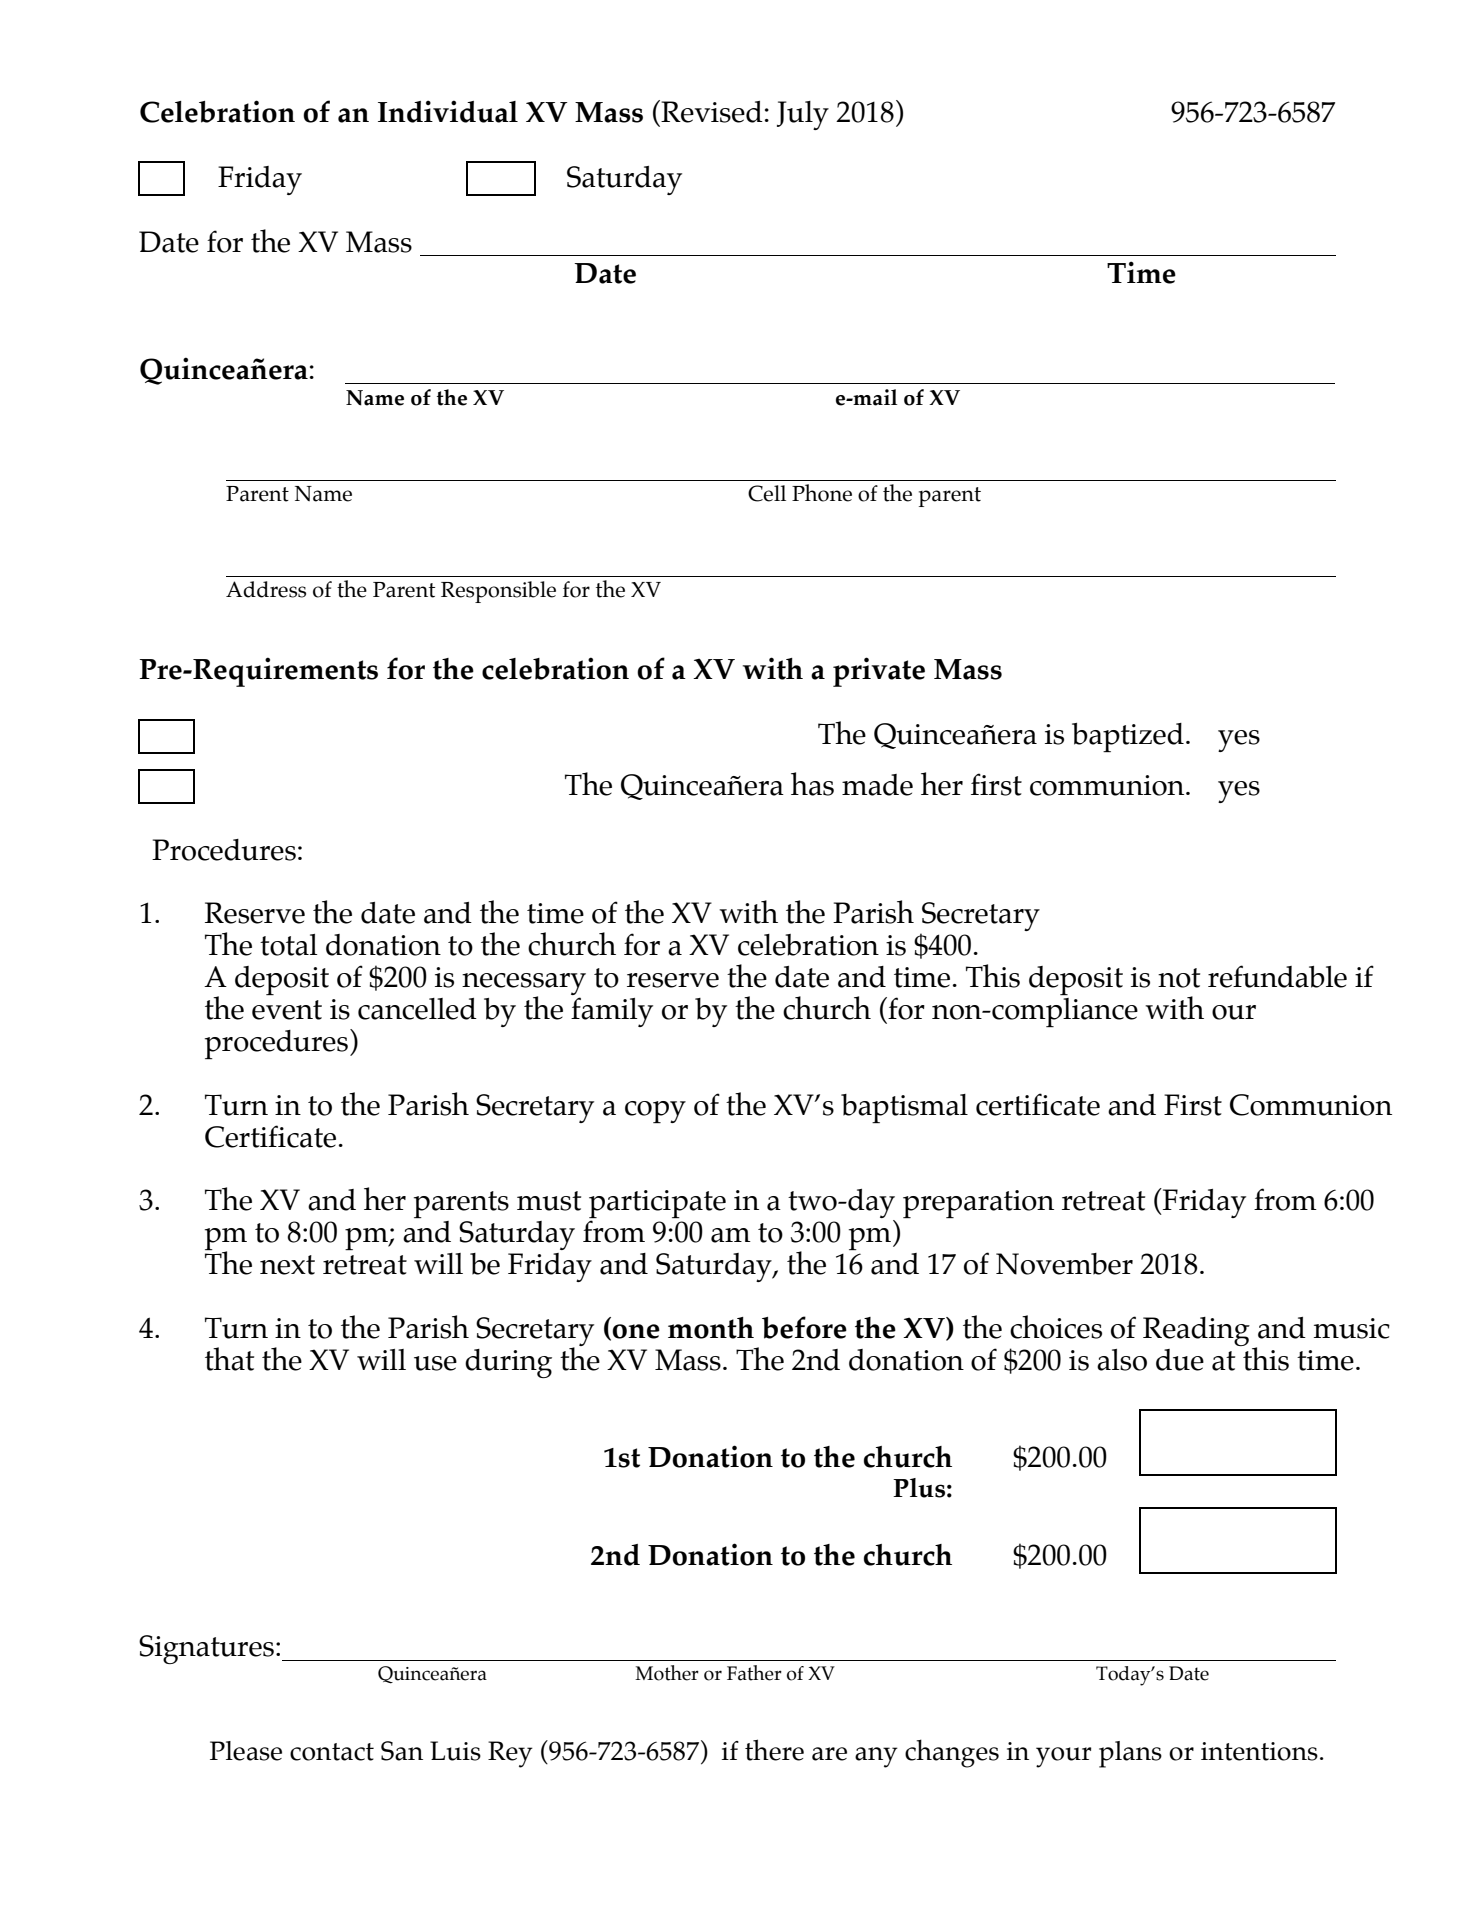 This screenshot has width=1479, height=1913. I want to click on not, so click(1179, 978).
